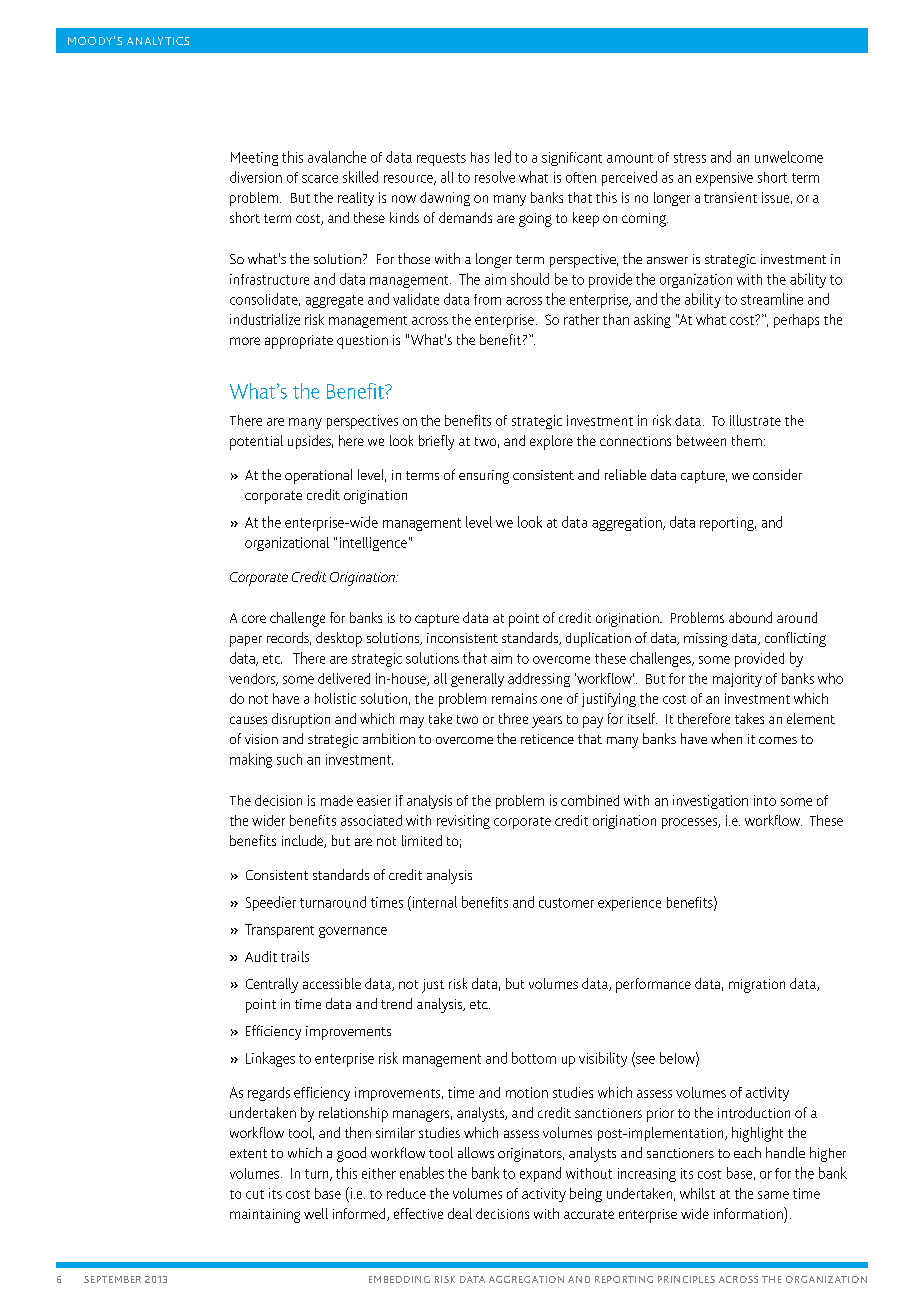 Image resolution: width=924 pixels, height=1308 pixels. I want to click on dawning, so click(445, 199).
